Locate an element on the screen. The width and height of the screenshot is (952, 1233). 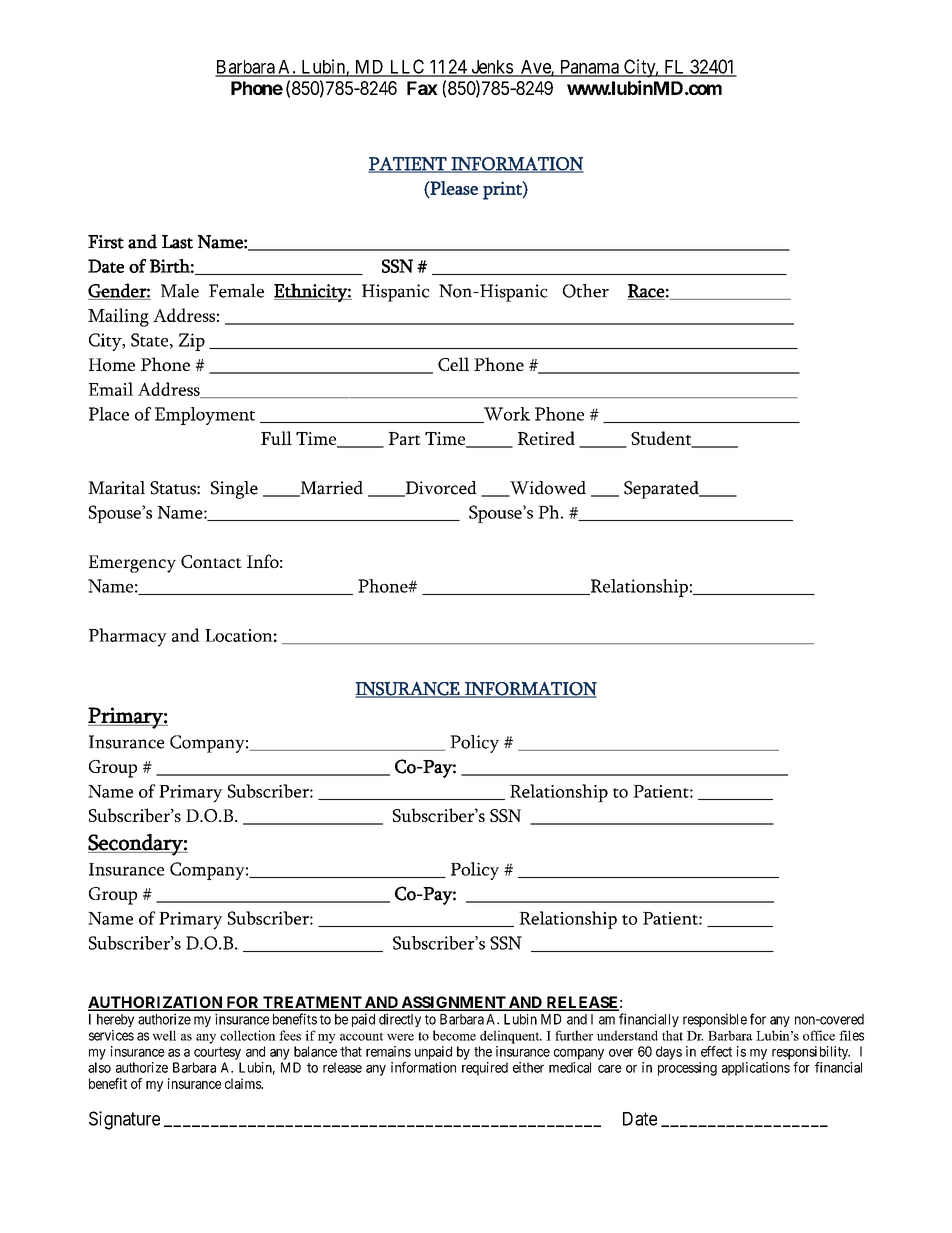
Last is located at coordinates (177, 242).
